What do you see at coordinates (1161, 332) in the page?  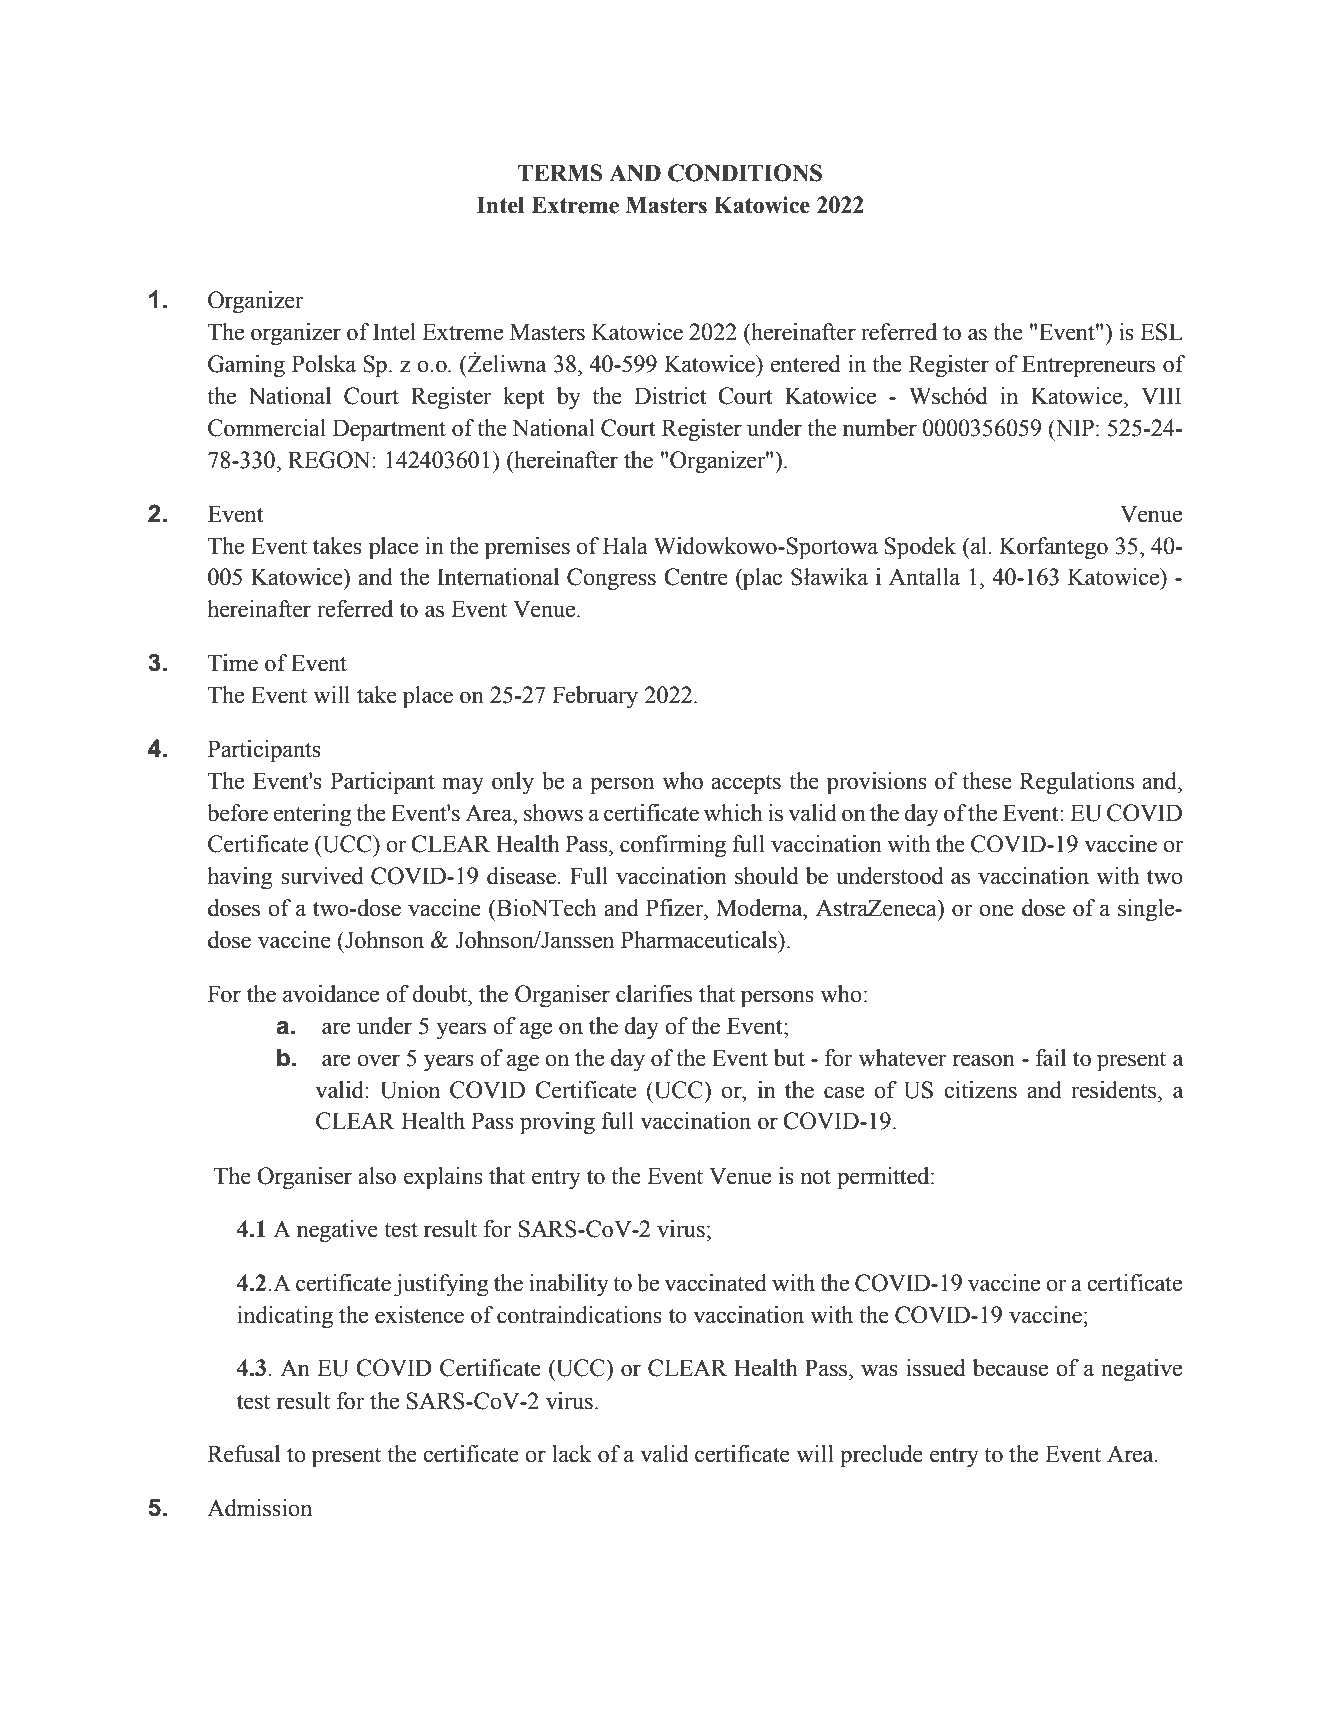 I see `ESL` at bounding box center [1161, 332].
